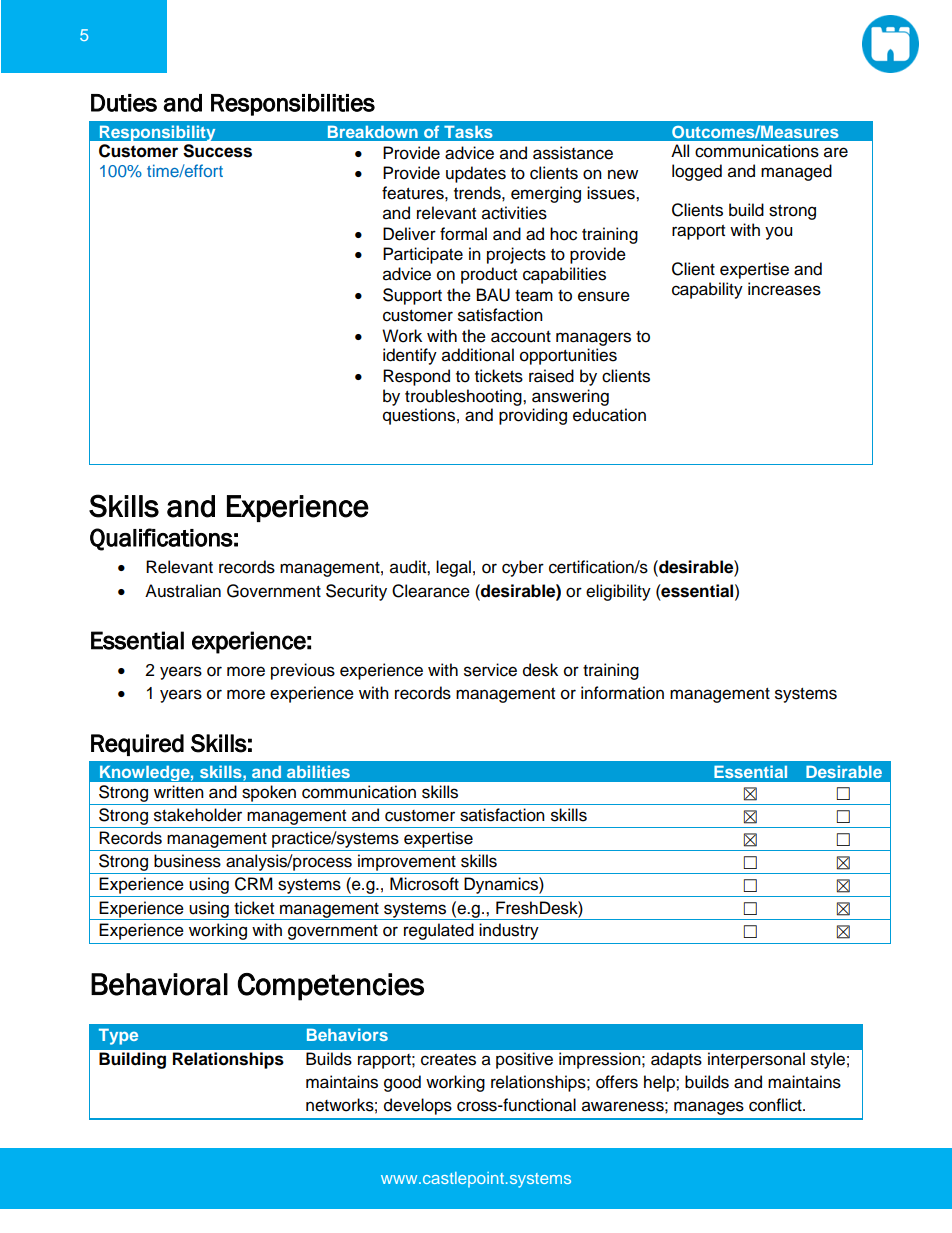  Describe the element at coordinates (183, 591) in the image. I see `Australian` at that location.
